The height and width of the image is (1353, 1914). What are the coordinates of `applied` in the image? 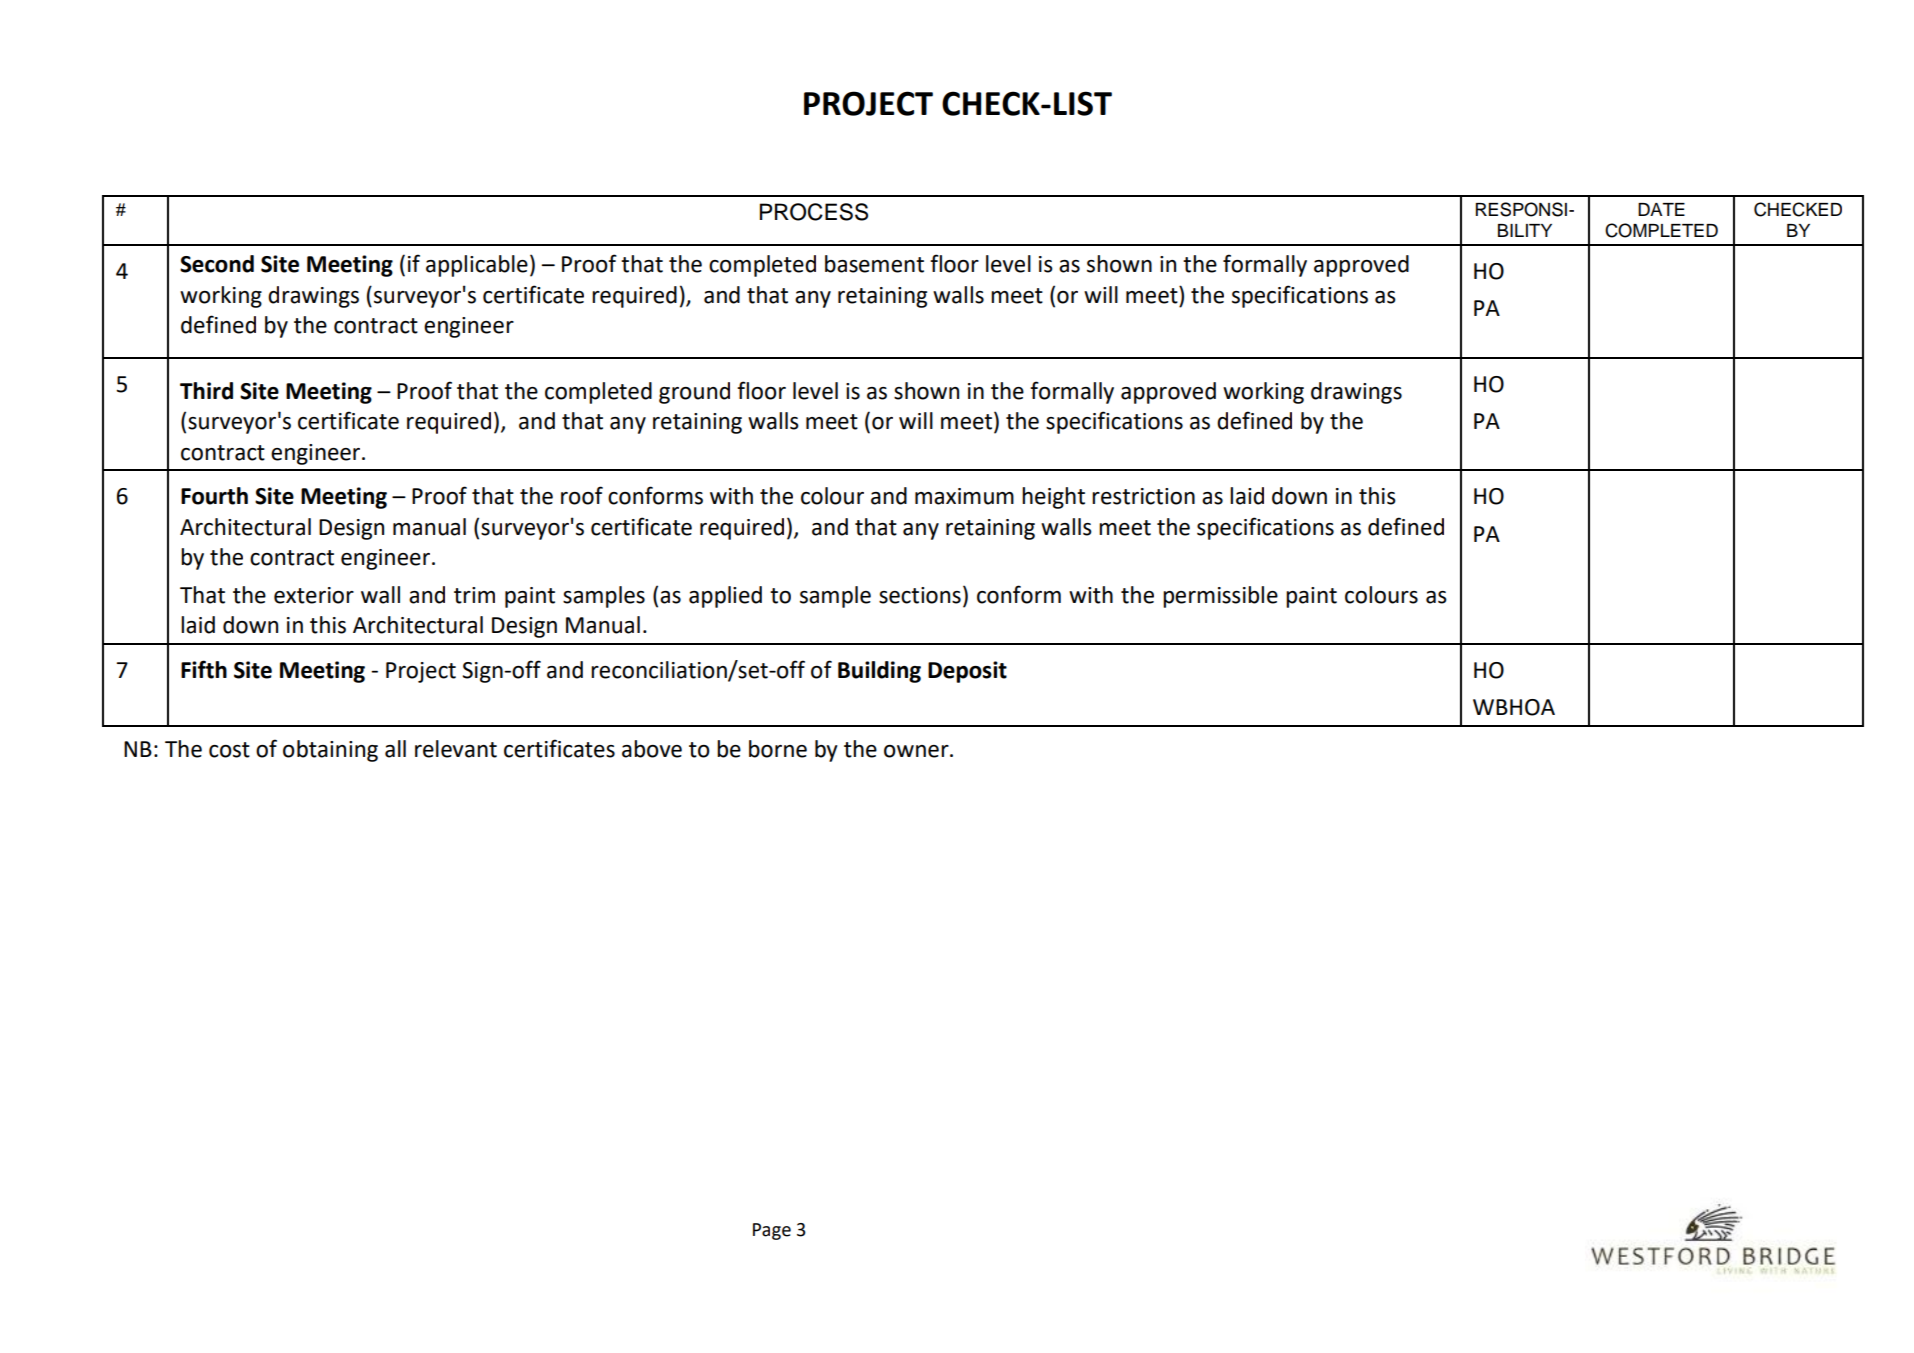 It's located at (725, 597).
